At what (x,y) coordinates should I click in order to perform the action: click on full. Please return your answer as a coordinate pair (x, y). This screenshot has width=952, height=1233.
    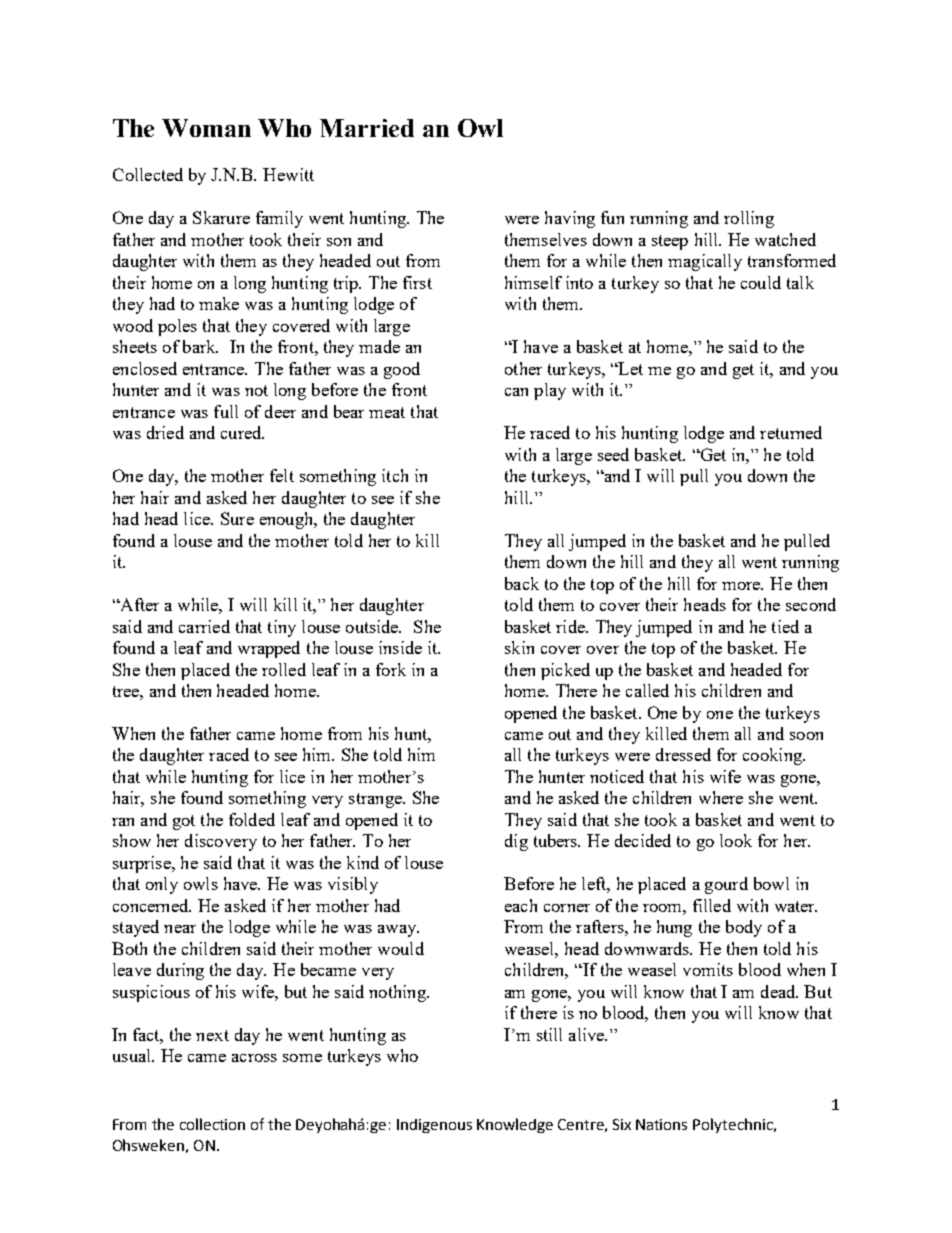
    Looking at the image, I should click on (226, 411).
